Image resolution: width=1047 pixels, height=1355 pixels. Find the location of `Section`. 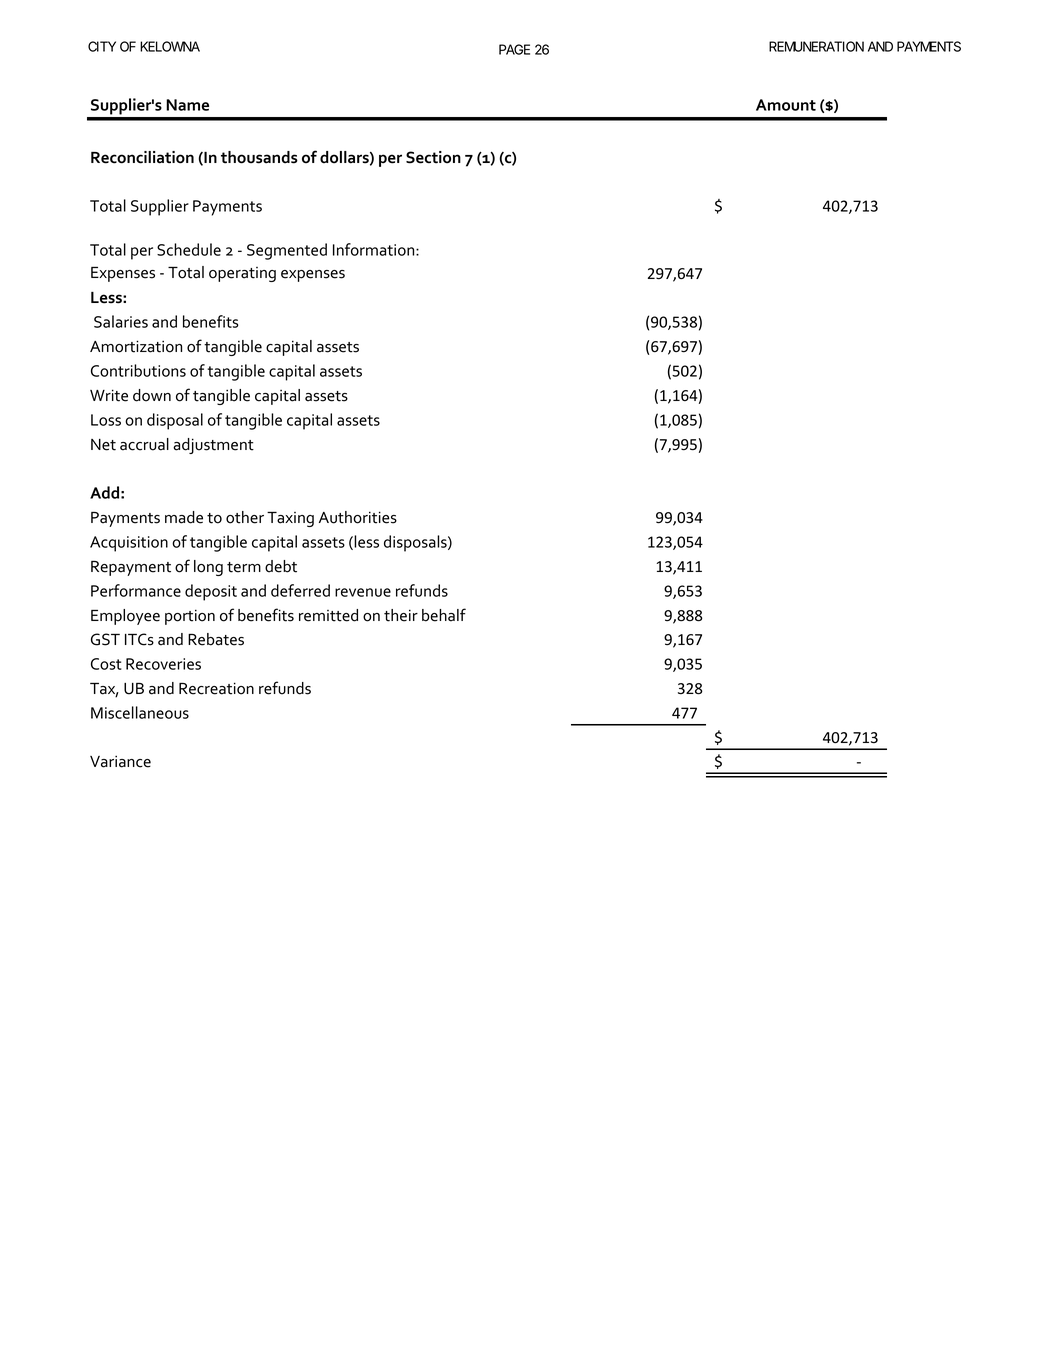

Section is located at coordinates (433, 157).
